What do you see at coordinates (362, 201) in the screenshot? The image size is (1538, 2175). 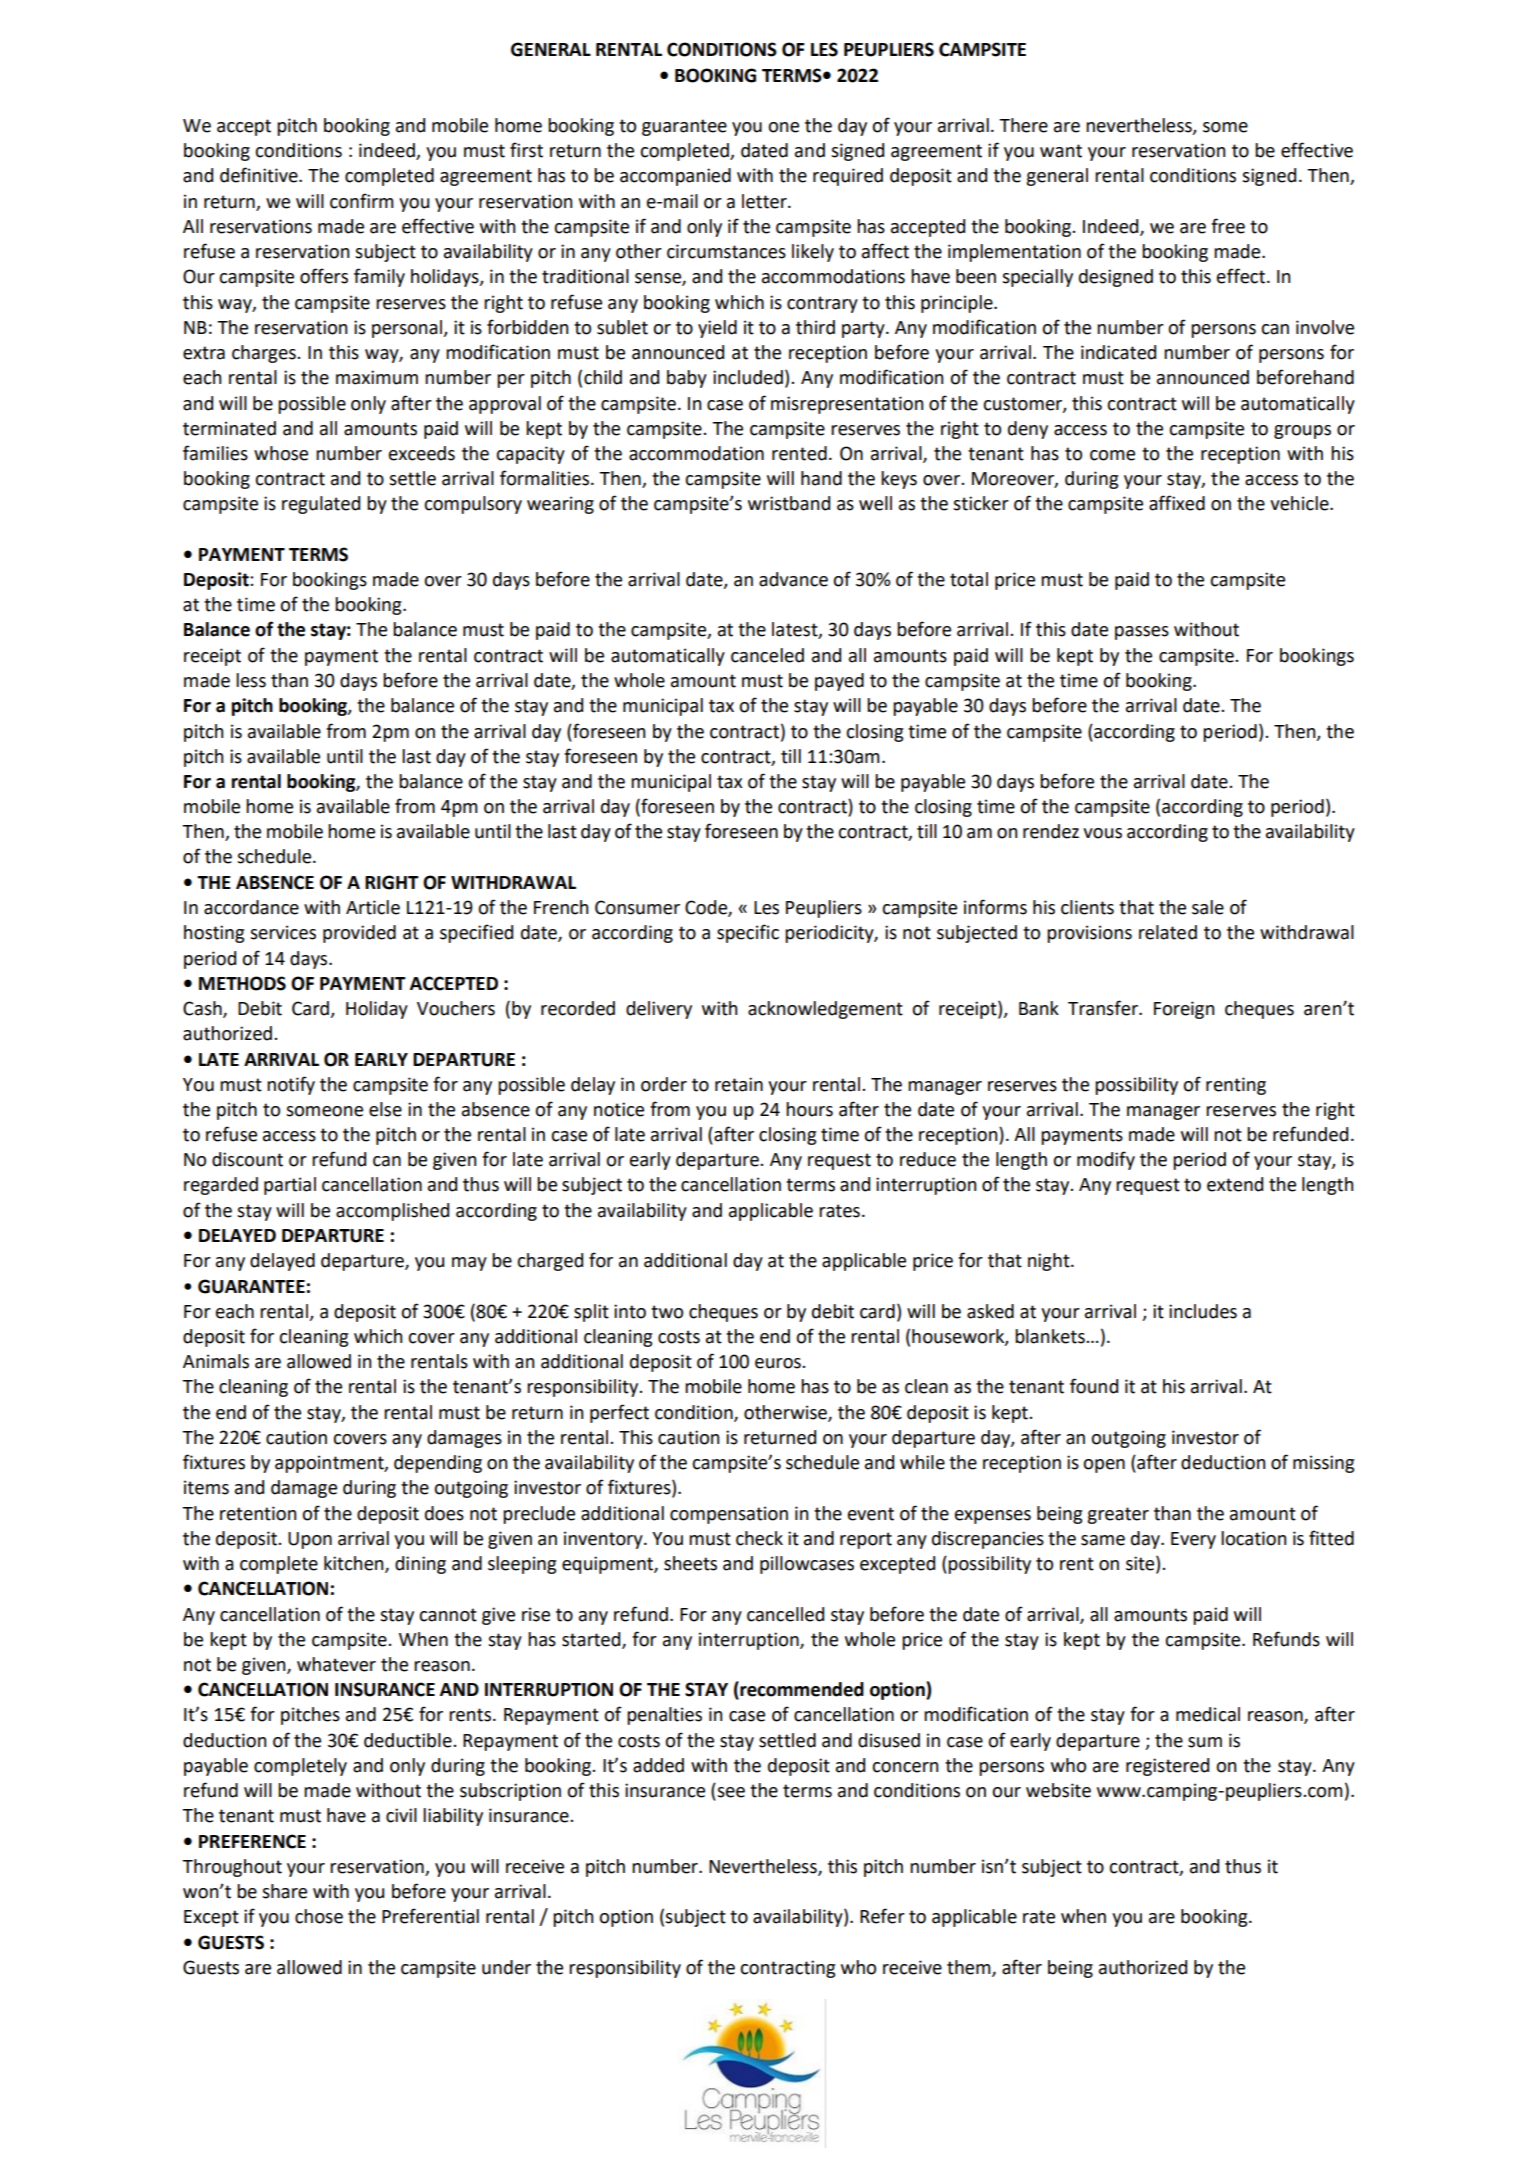 I see `confirm` at bounding box center [362, 201].
